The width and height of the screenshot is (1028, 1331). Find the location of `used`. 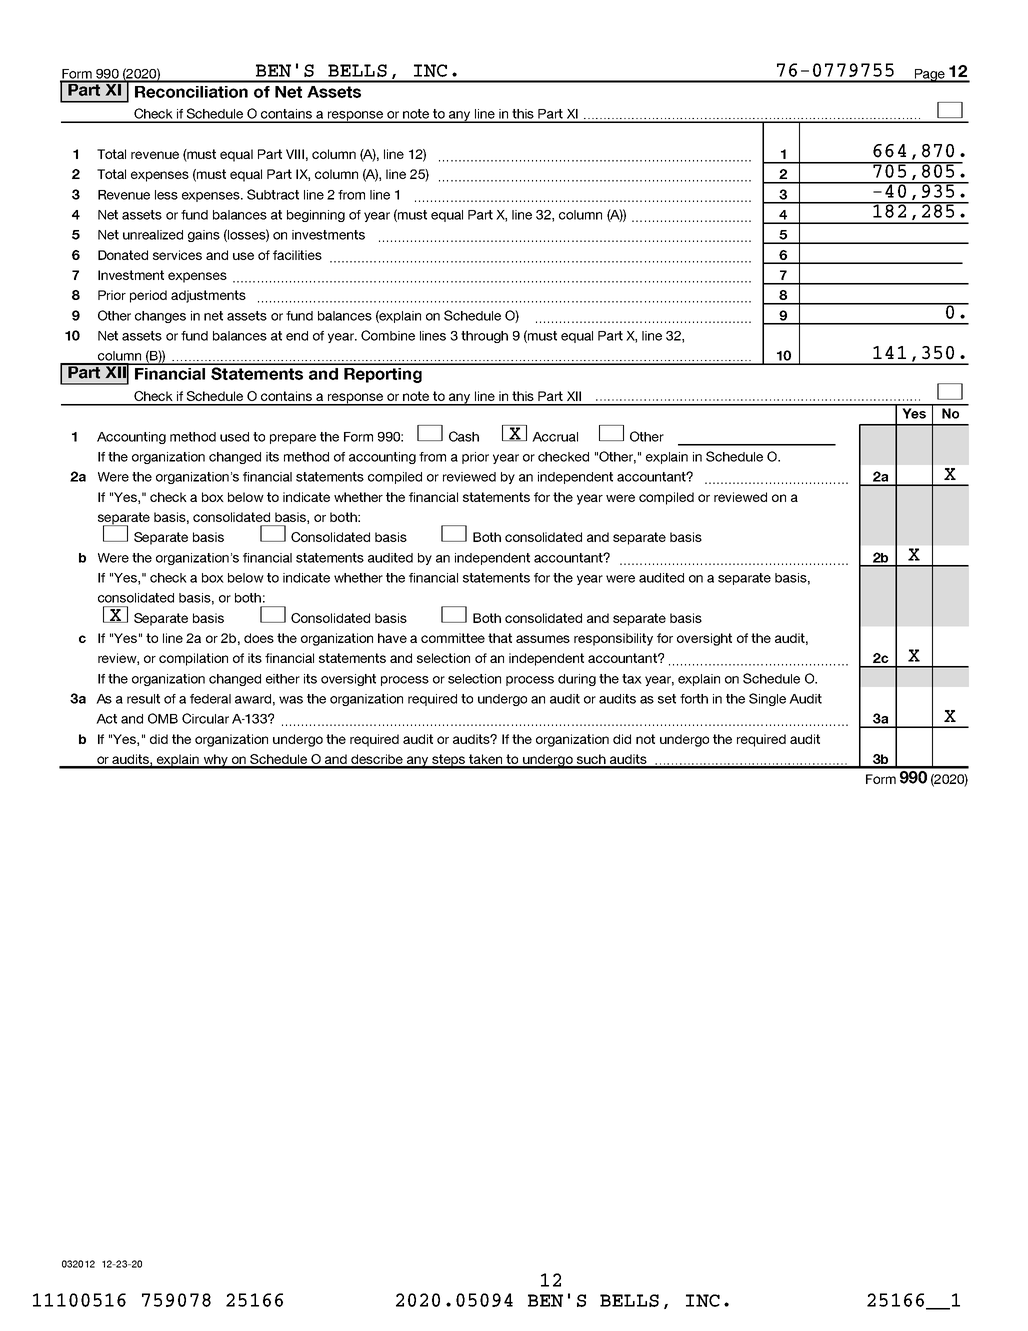

used is located at coordinates (234, 437).
